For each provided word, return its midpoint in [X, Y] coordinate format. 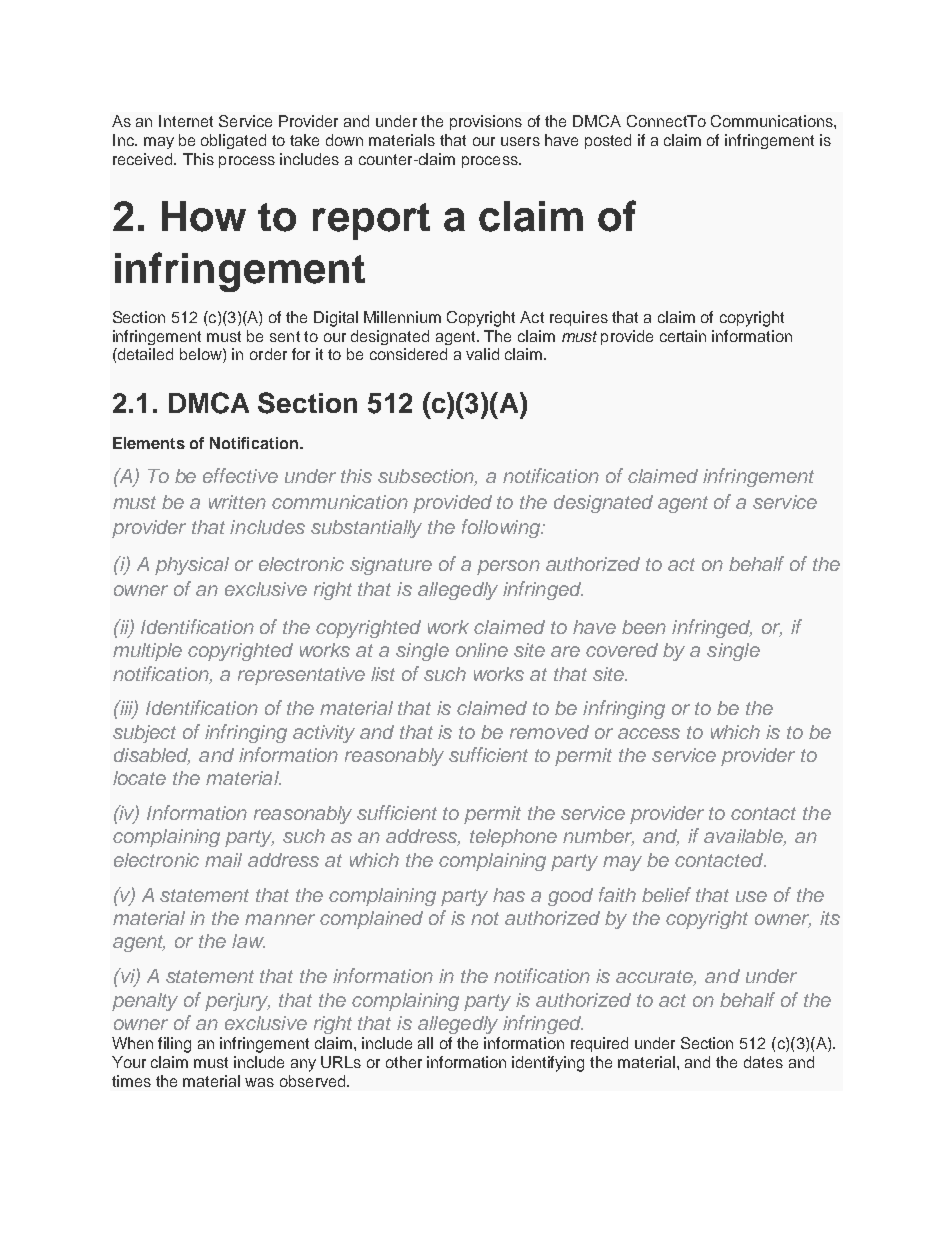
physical [192, 566]
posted [608, 141]
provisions [486, 122]
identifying [548, 1064]
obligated [233, 141]
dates [763, 1062]
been [644, 627]
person [508, 567]
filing [174, 1045]
